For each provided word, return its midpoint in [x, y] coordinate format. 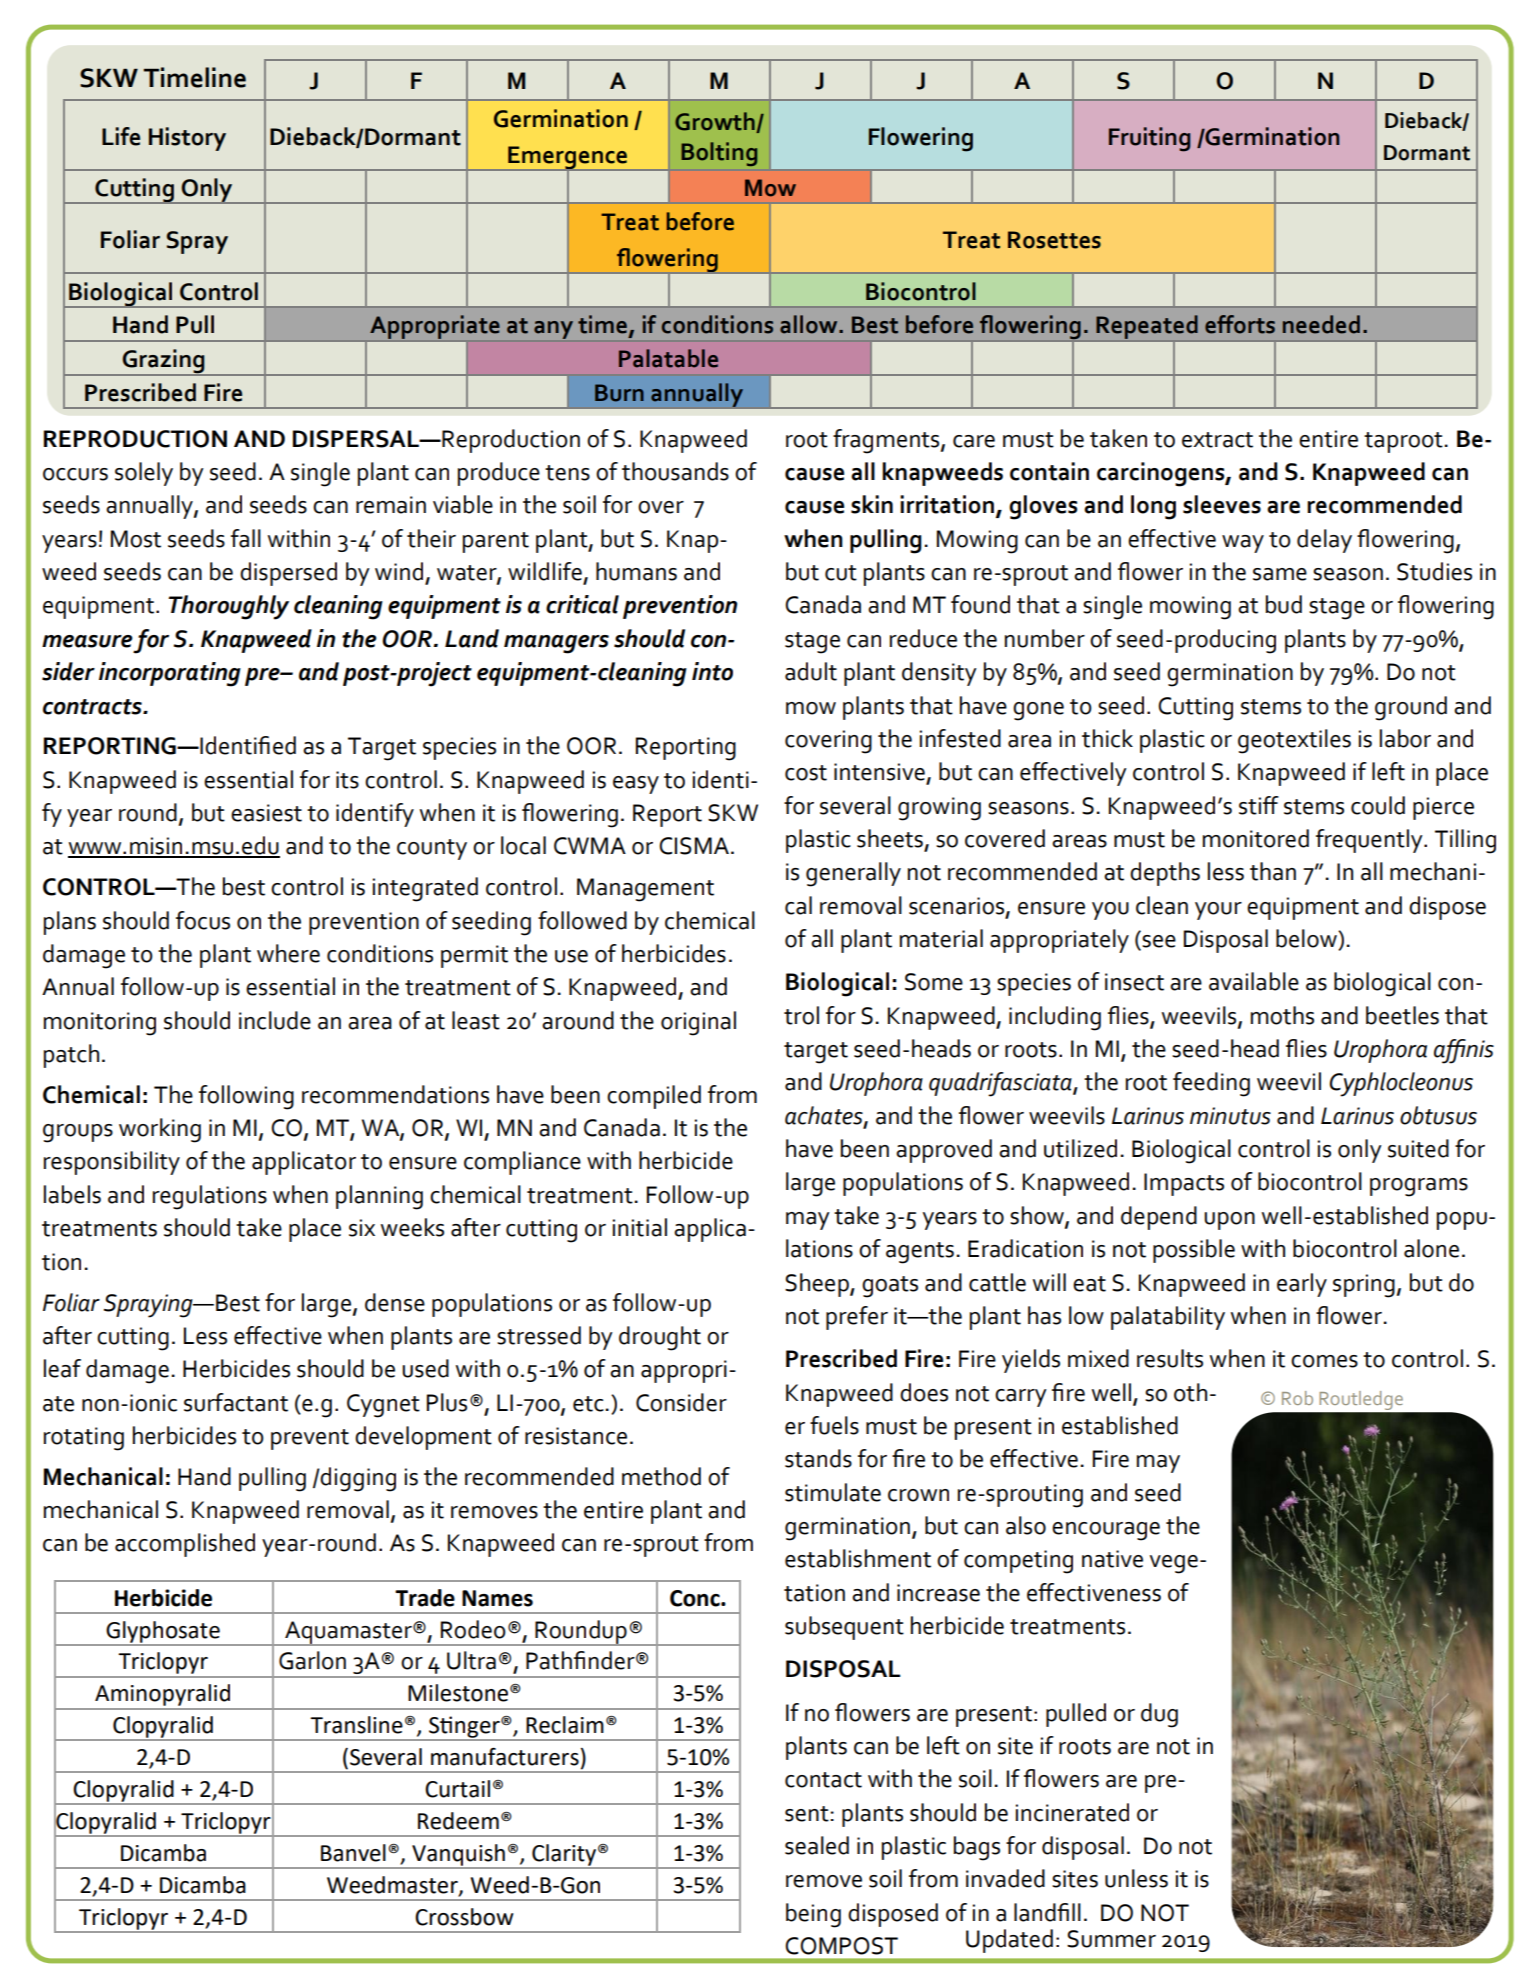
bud [1284, 604]
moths [1282, 1015]
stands [818, 1458]
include [275, 1020]
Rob [1297, 1398]
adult [811, 671]
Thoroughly [228, 607]
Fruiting [1150, 139]
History [187, 139]
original [698, 1023]
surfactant [236, 1402]
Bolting [719, 154]
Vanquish [458, 1856]
